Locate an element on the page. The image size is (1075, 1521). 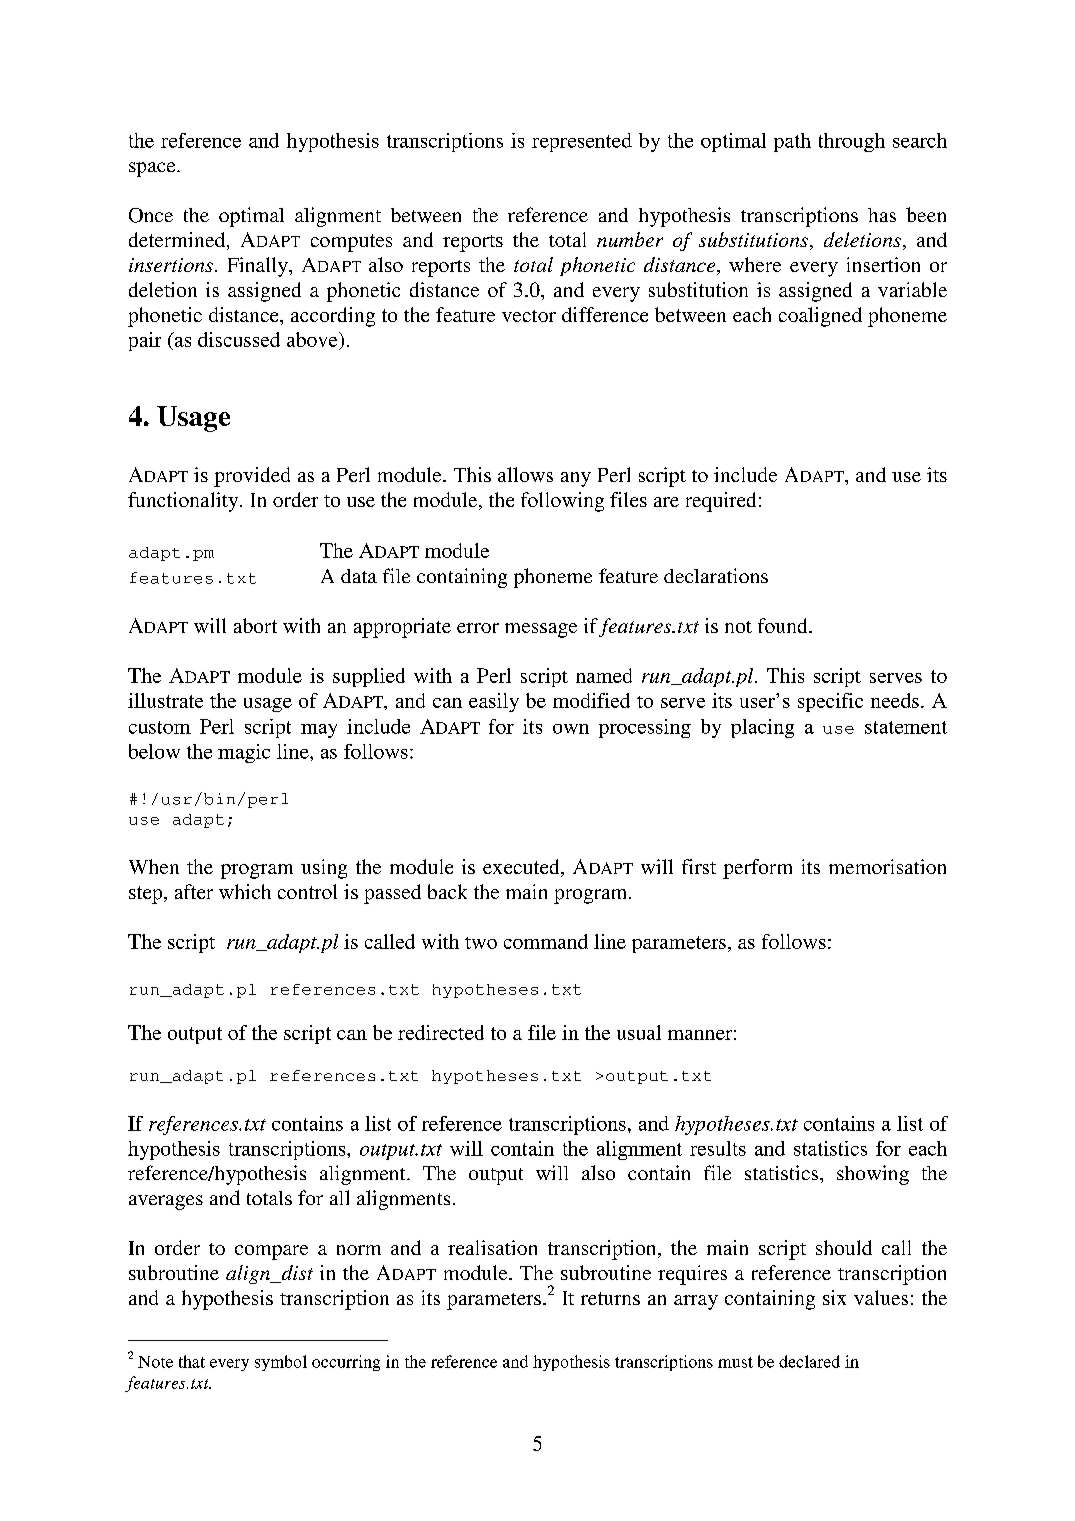
symbol is located at coordinates (281, 1363).
